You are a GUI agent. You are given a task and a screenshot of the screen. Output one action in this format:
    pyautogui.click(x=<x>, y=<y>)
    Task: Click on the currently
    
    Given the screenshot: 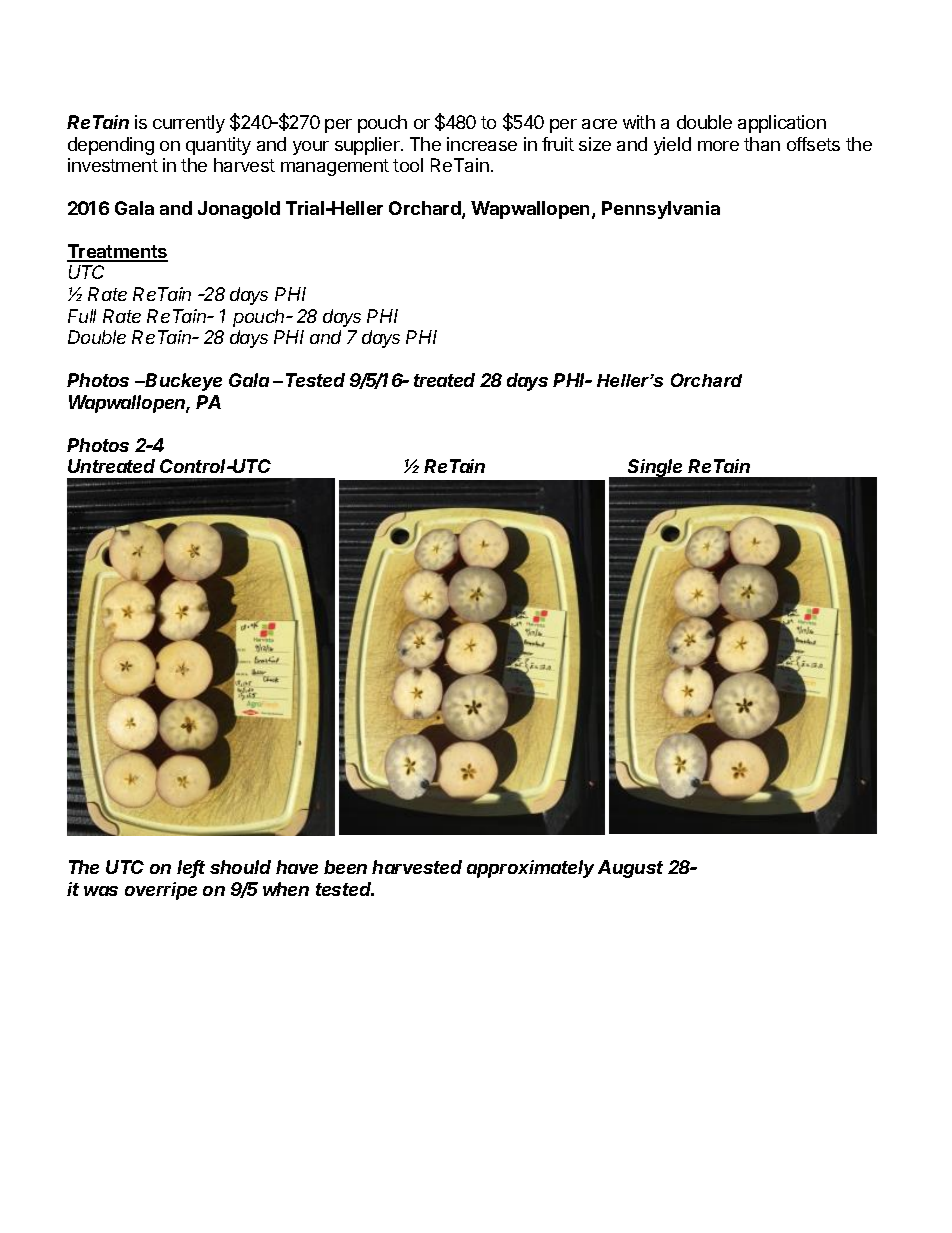 What is the action you would take?
    pyautogui.click(x=189, y=124)
